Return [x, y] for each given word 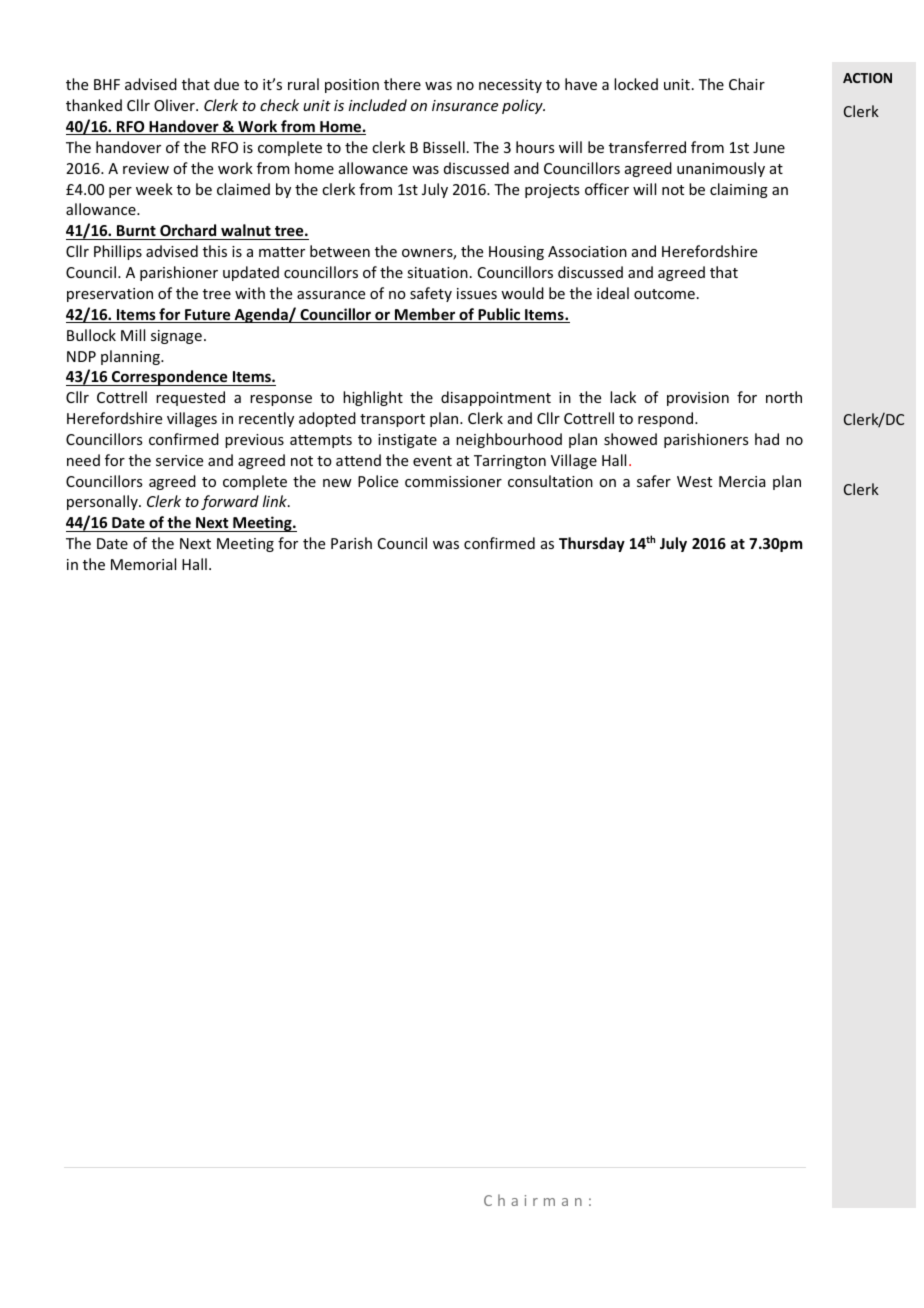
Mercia [742, 481]
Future [208, 316]
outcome [664, 294]
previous [254, 441]
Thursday [592, 544]
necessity [510, 86]
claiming [739, 190]
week [154, 189]
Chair [747, 84]
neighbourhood [509, 440]
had [767, 439]
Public [499, 315]
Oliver [175, 105]
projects [552, 191]
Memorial [143, 564]
